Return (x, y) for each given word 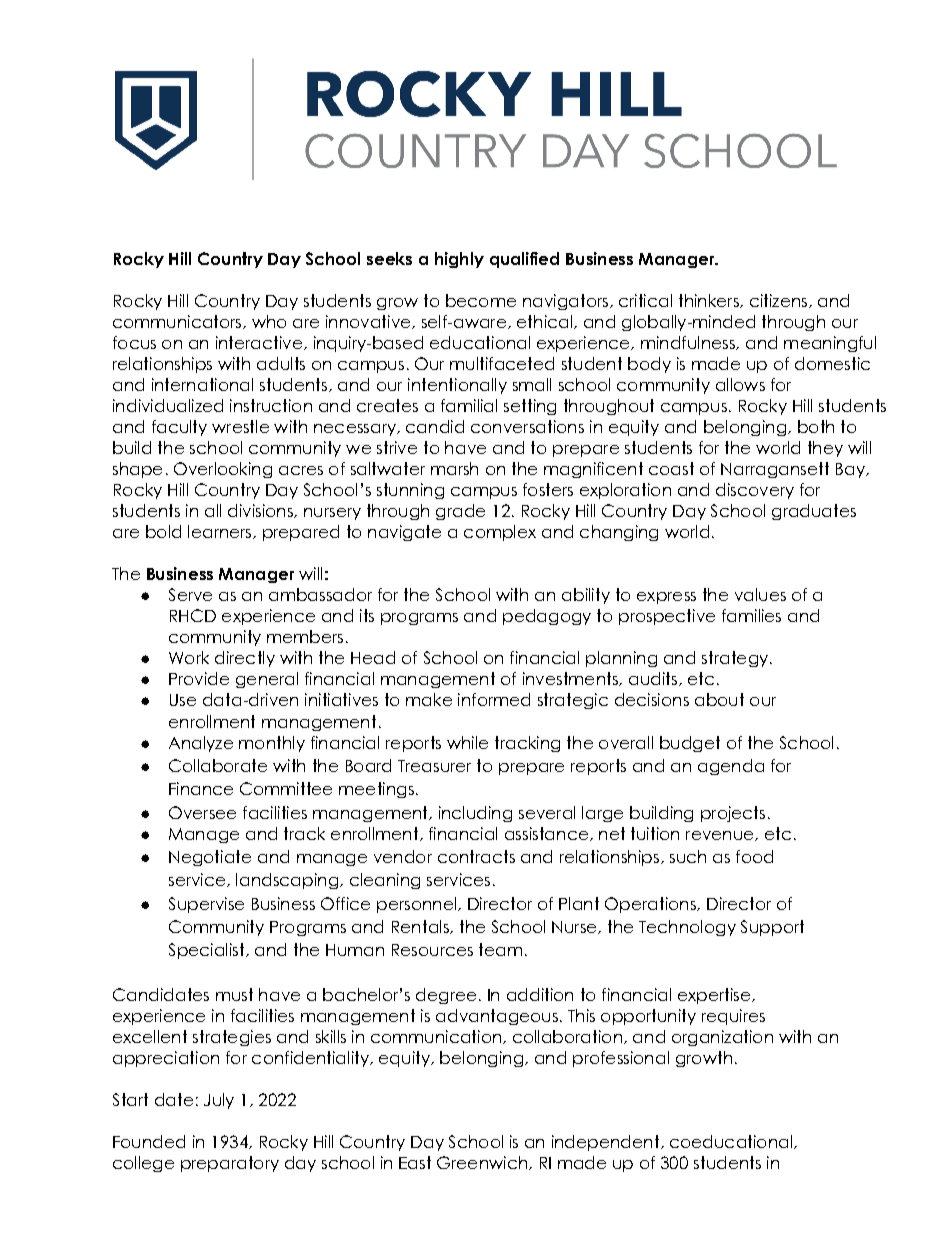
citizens (780, 301)
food (754, 856)
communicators (178, 322)
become (481, 300)
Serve (190, 594)
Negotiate (210, 858)
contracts (476, 856)
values (760, 594)
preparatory (230, 1164)
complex (500, 533)
